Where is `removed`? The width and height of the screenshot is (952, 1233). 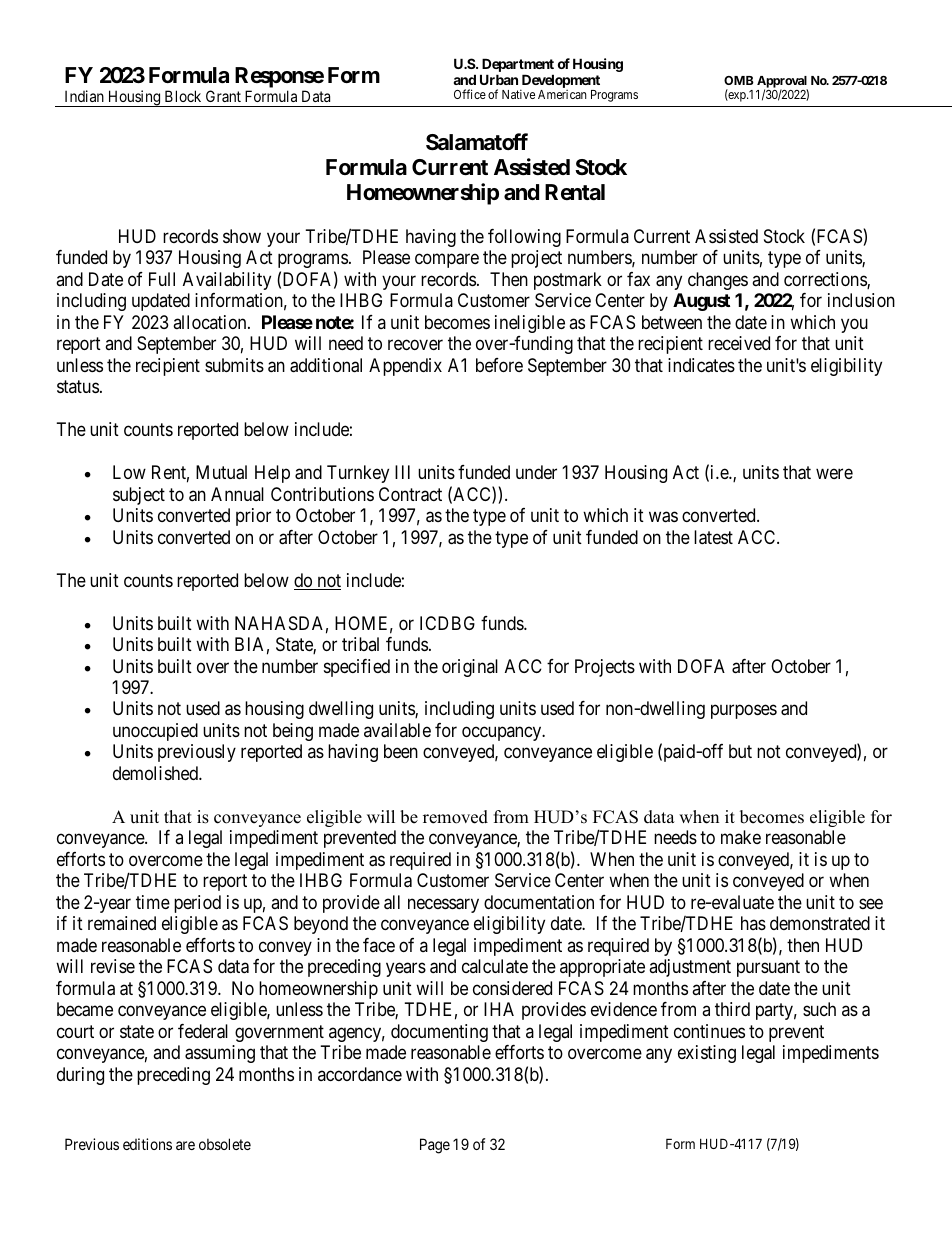
removed is located at coordinates (455, 817).
